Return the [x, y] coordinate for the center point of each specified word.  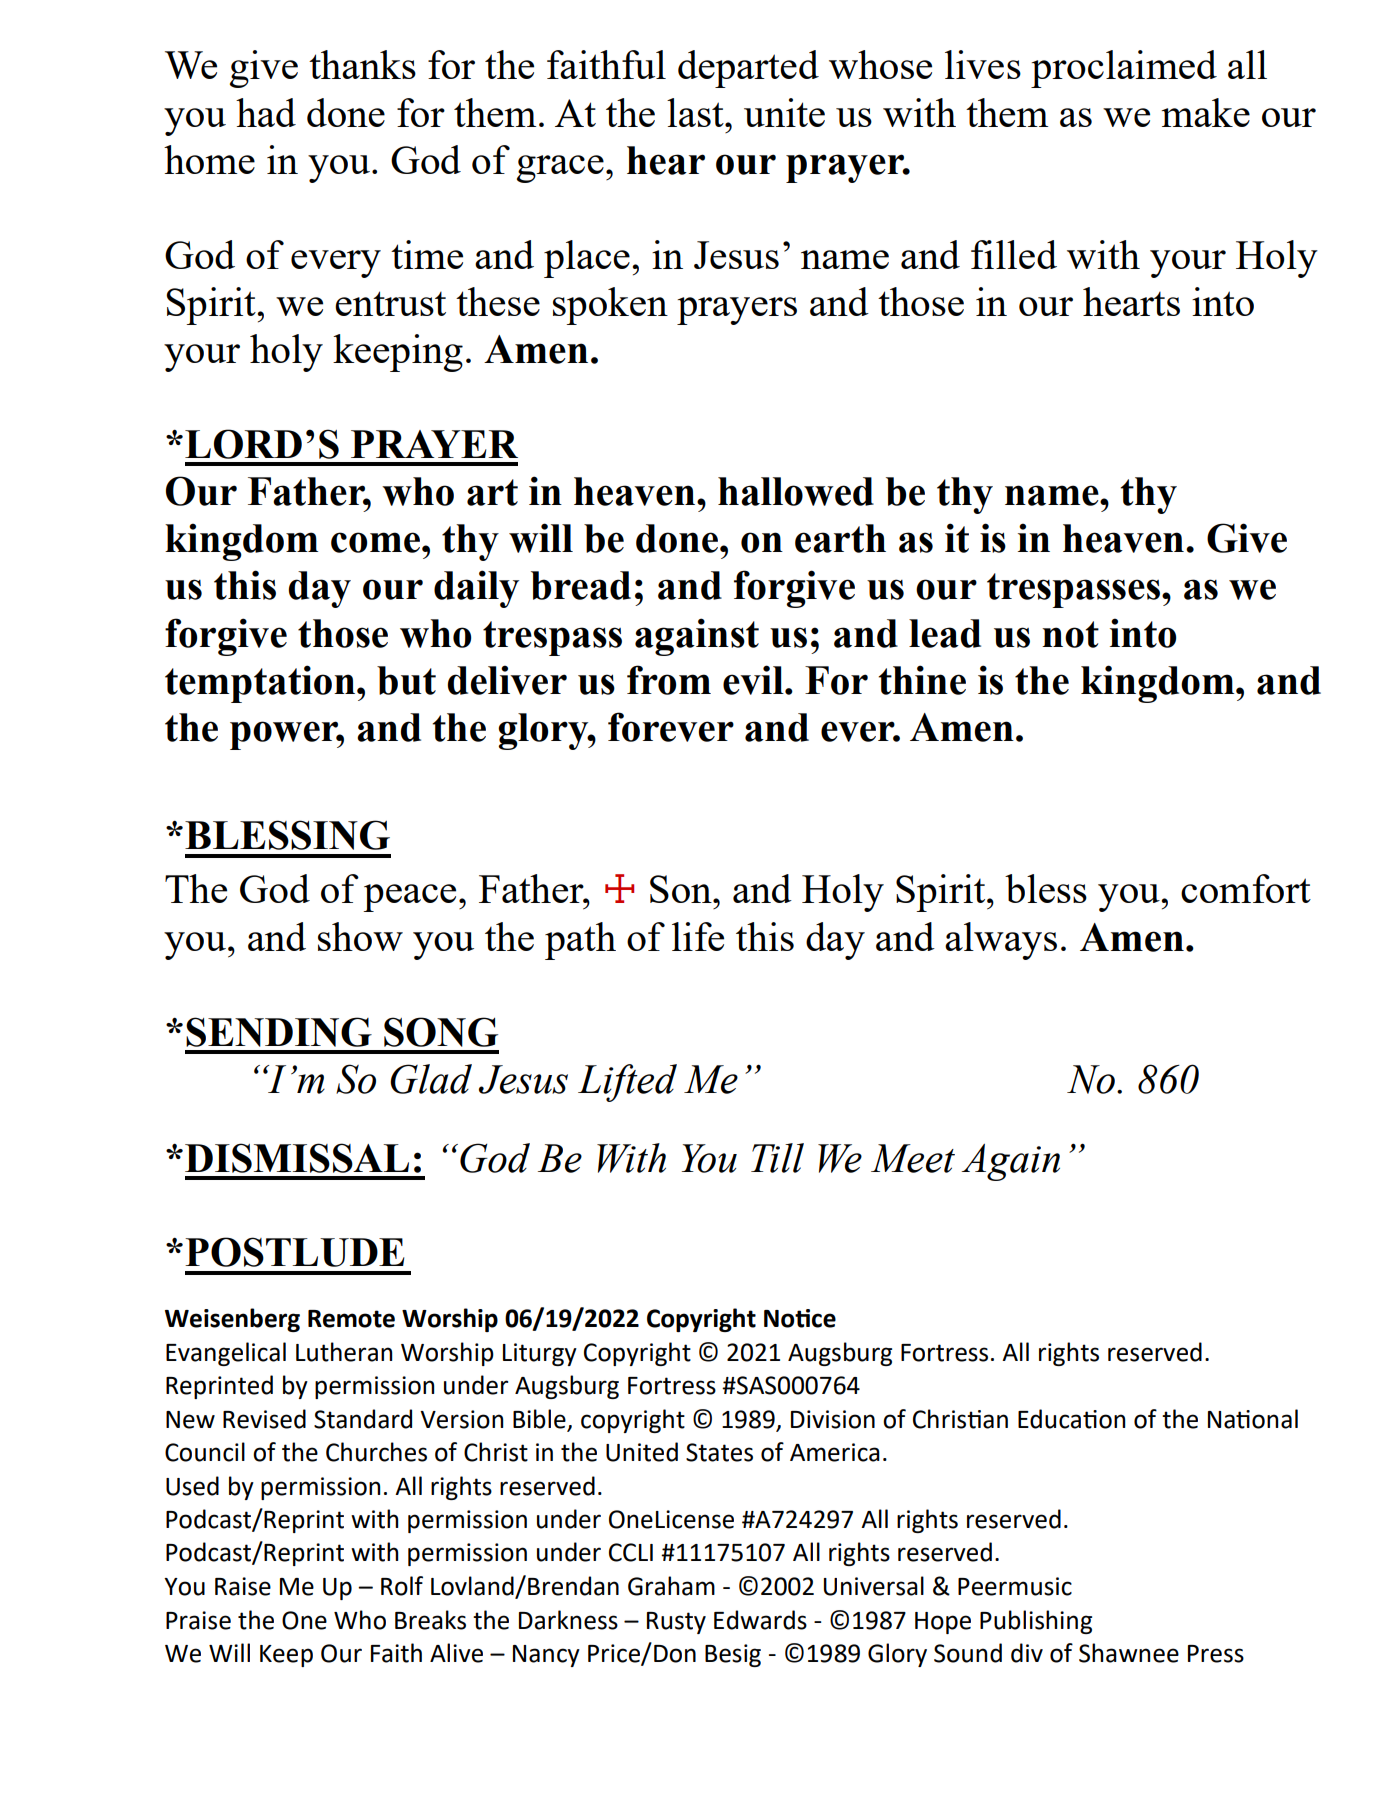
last [696, 112]
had [266, 112]
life [698, 936]
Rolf [402, 1586]
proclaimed [1124, 69]
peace [409, 898]
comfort [1246, 888]
